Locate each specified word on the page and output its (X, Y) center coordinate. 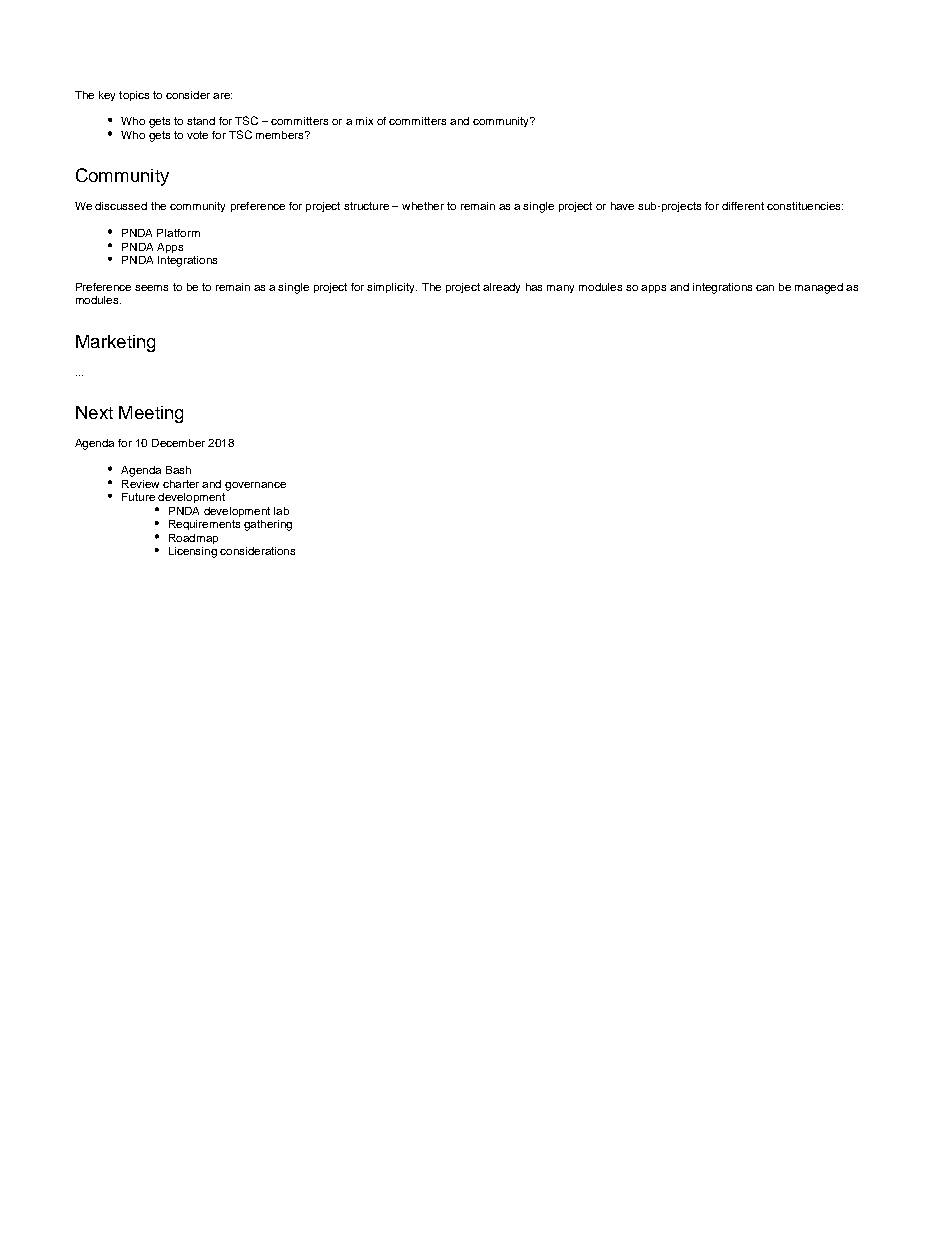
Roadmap (193, 539)
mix (364, 121)
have (622, 206)
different (743, 206)
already (501, 288)
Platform (178, 233)
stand (201, 121)
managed (819, 288)
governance (255, 486)
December (178, 443)
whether (423, 206)
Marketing (115, 343)
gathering (268, 525)
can (765, 288)
